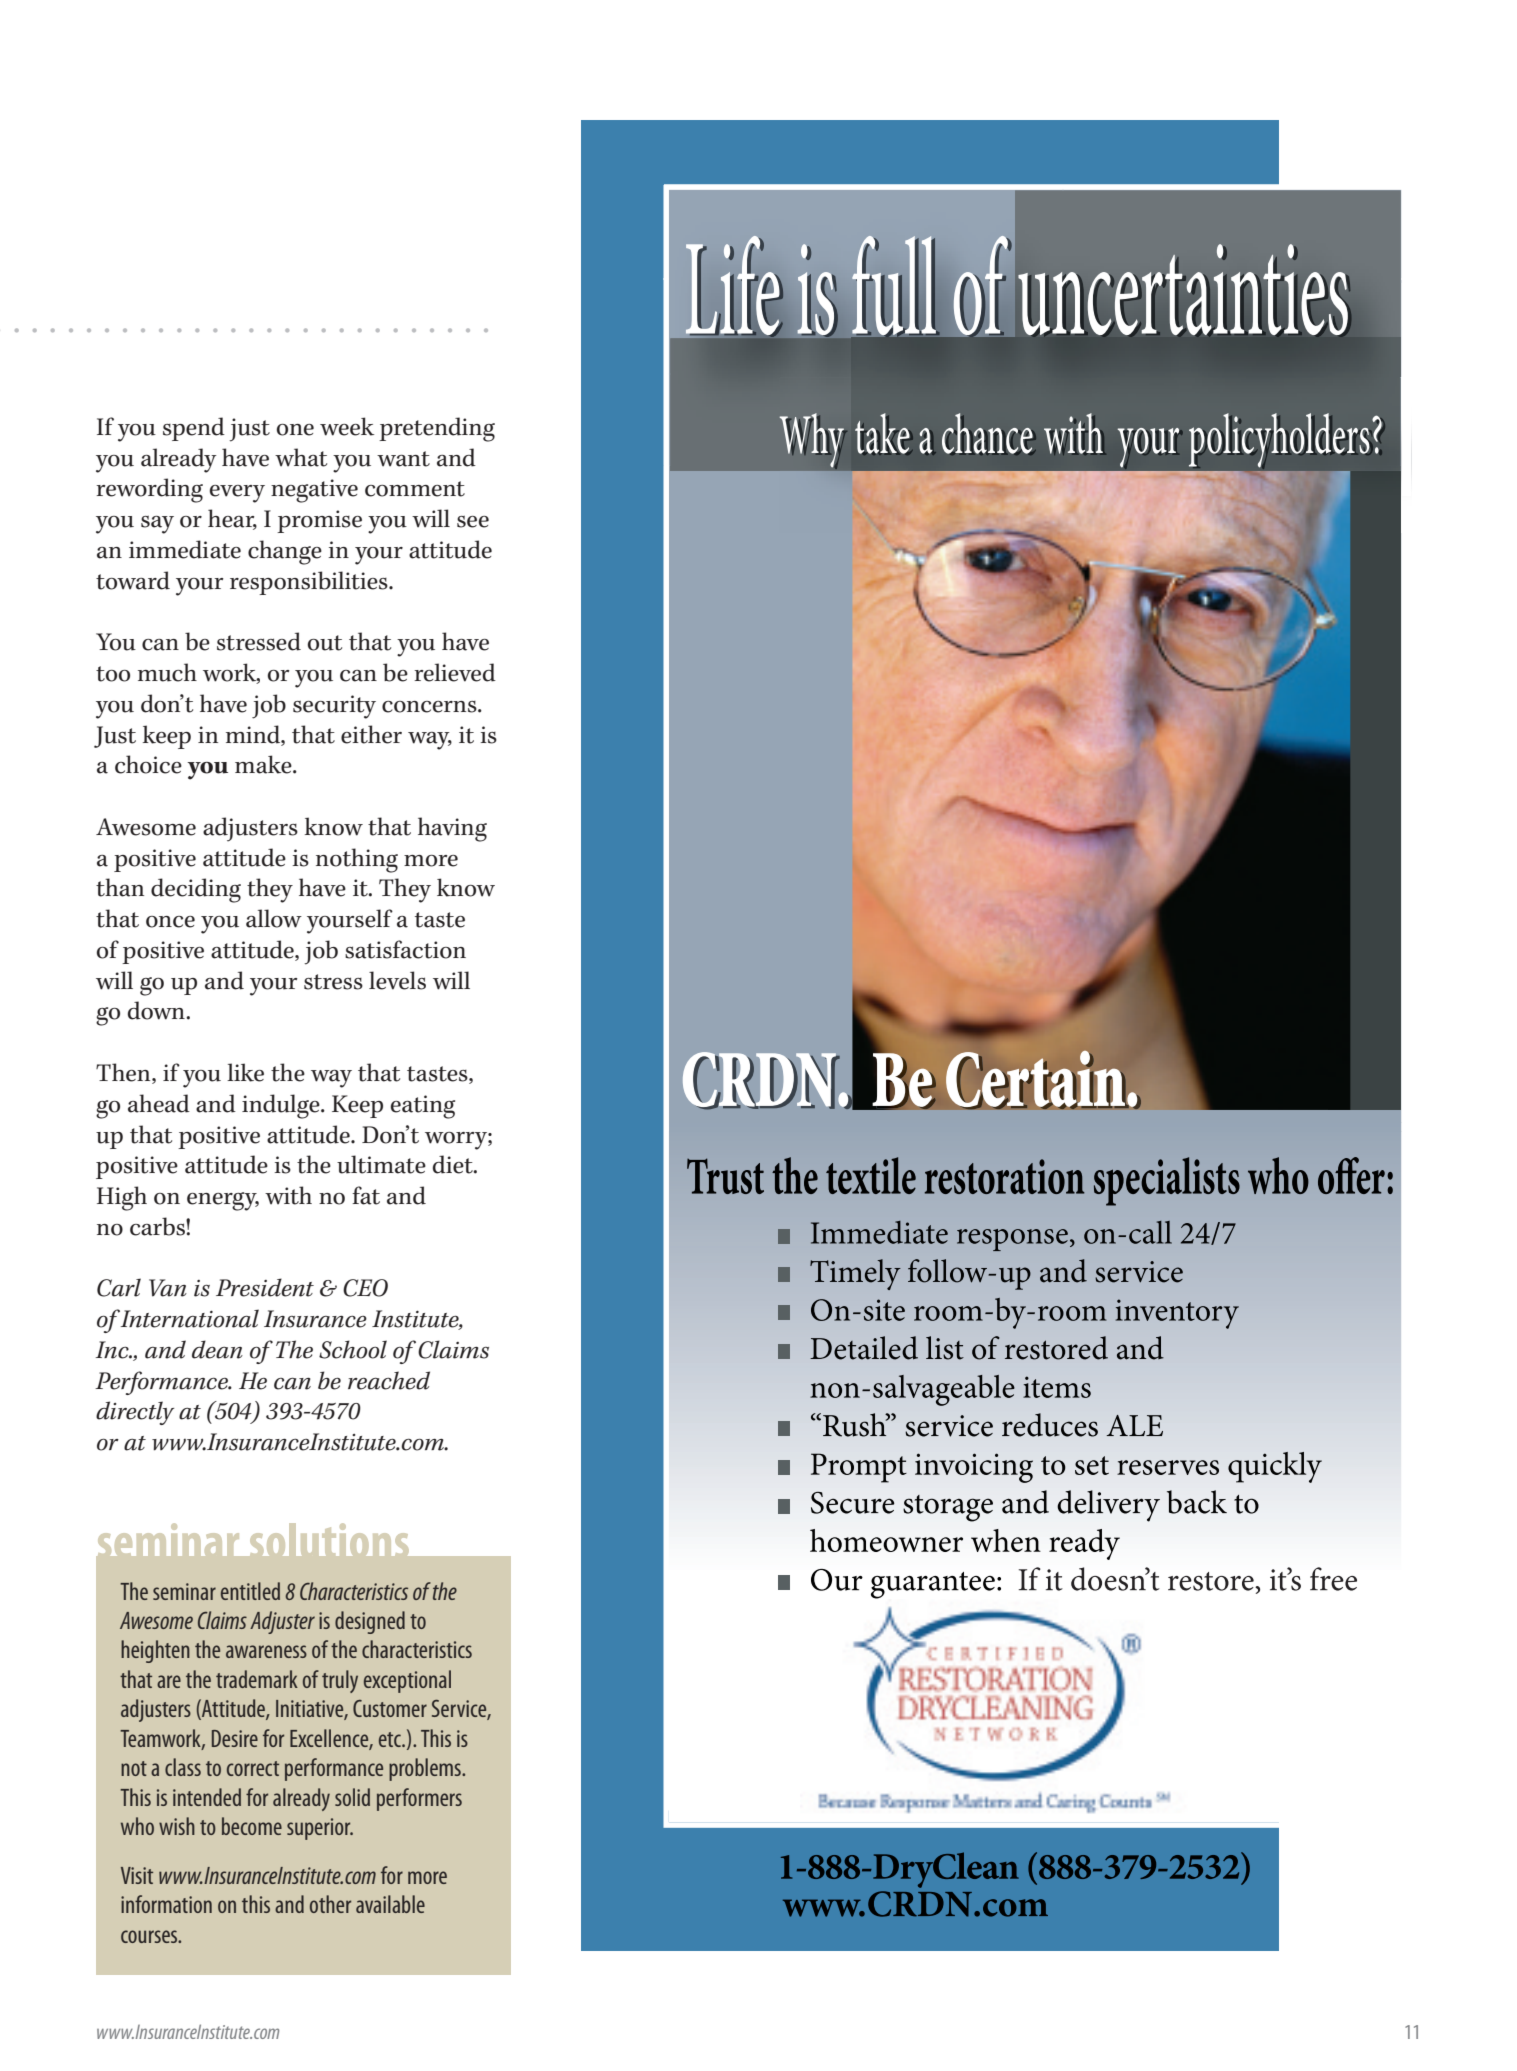  Describe the element at coordinates (264, 764) in the page. I see `make` at that location.
